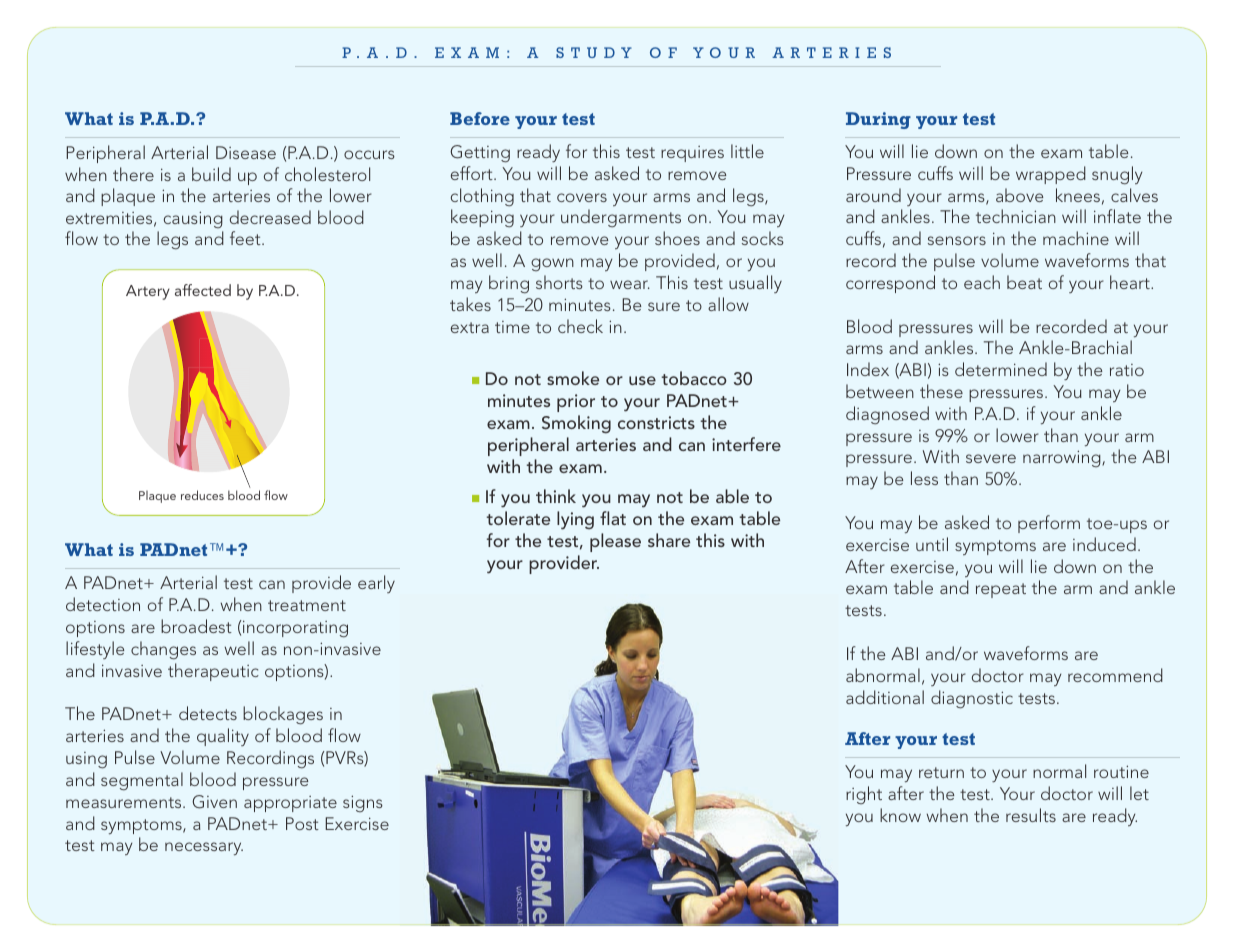 The image size is (1234, 952). Describe the element at coordinates (615, 542) in the screenshot. I see `please` at that location.
